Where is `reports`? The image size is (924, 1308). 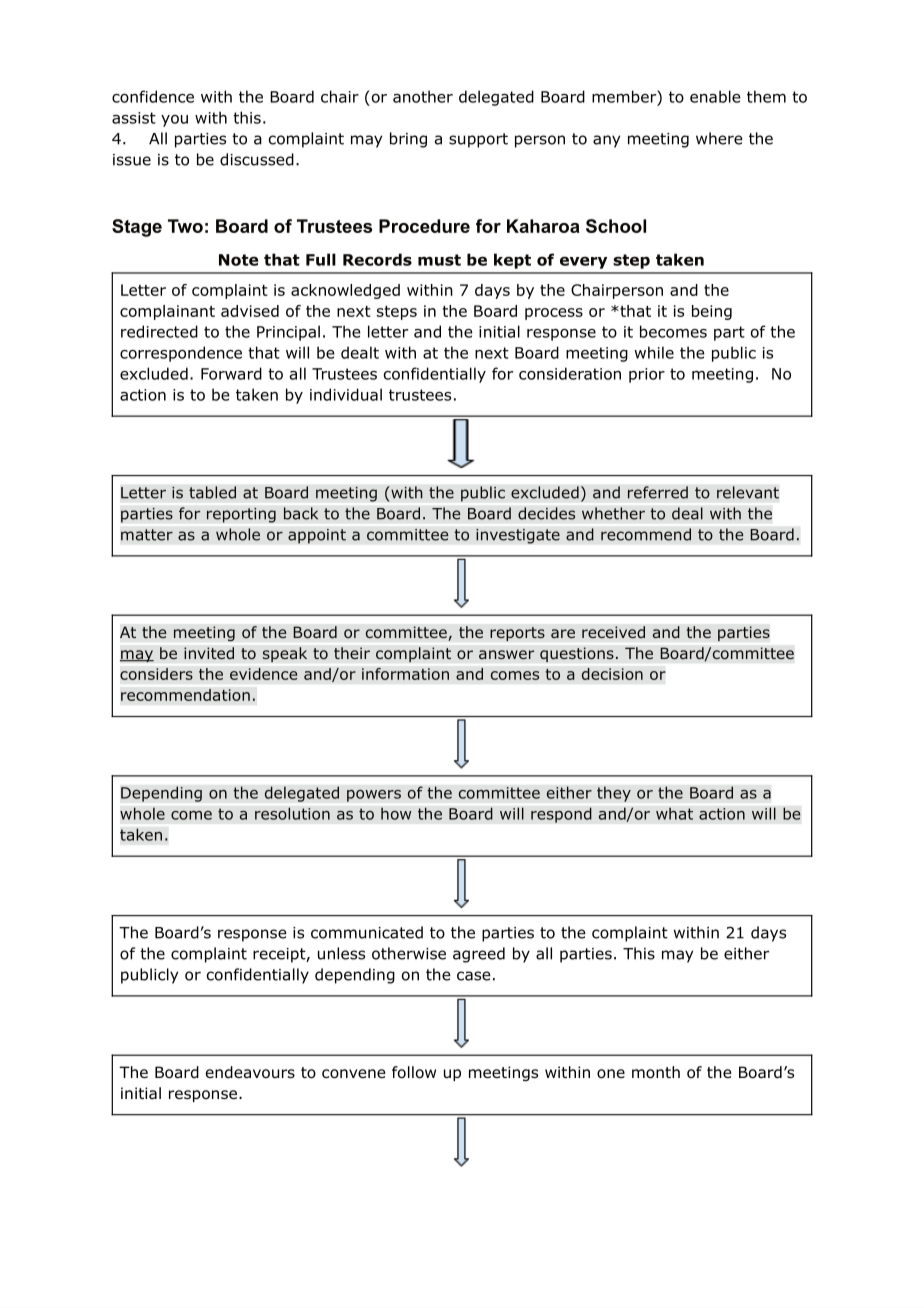
reports is located at coordinates (517, 634).
